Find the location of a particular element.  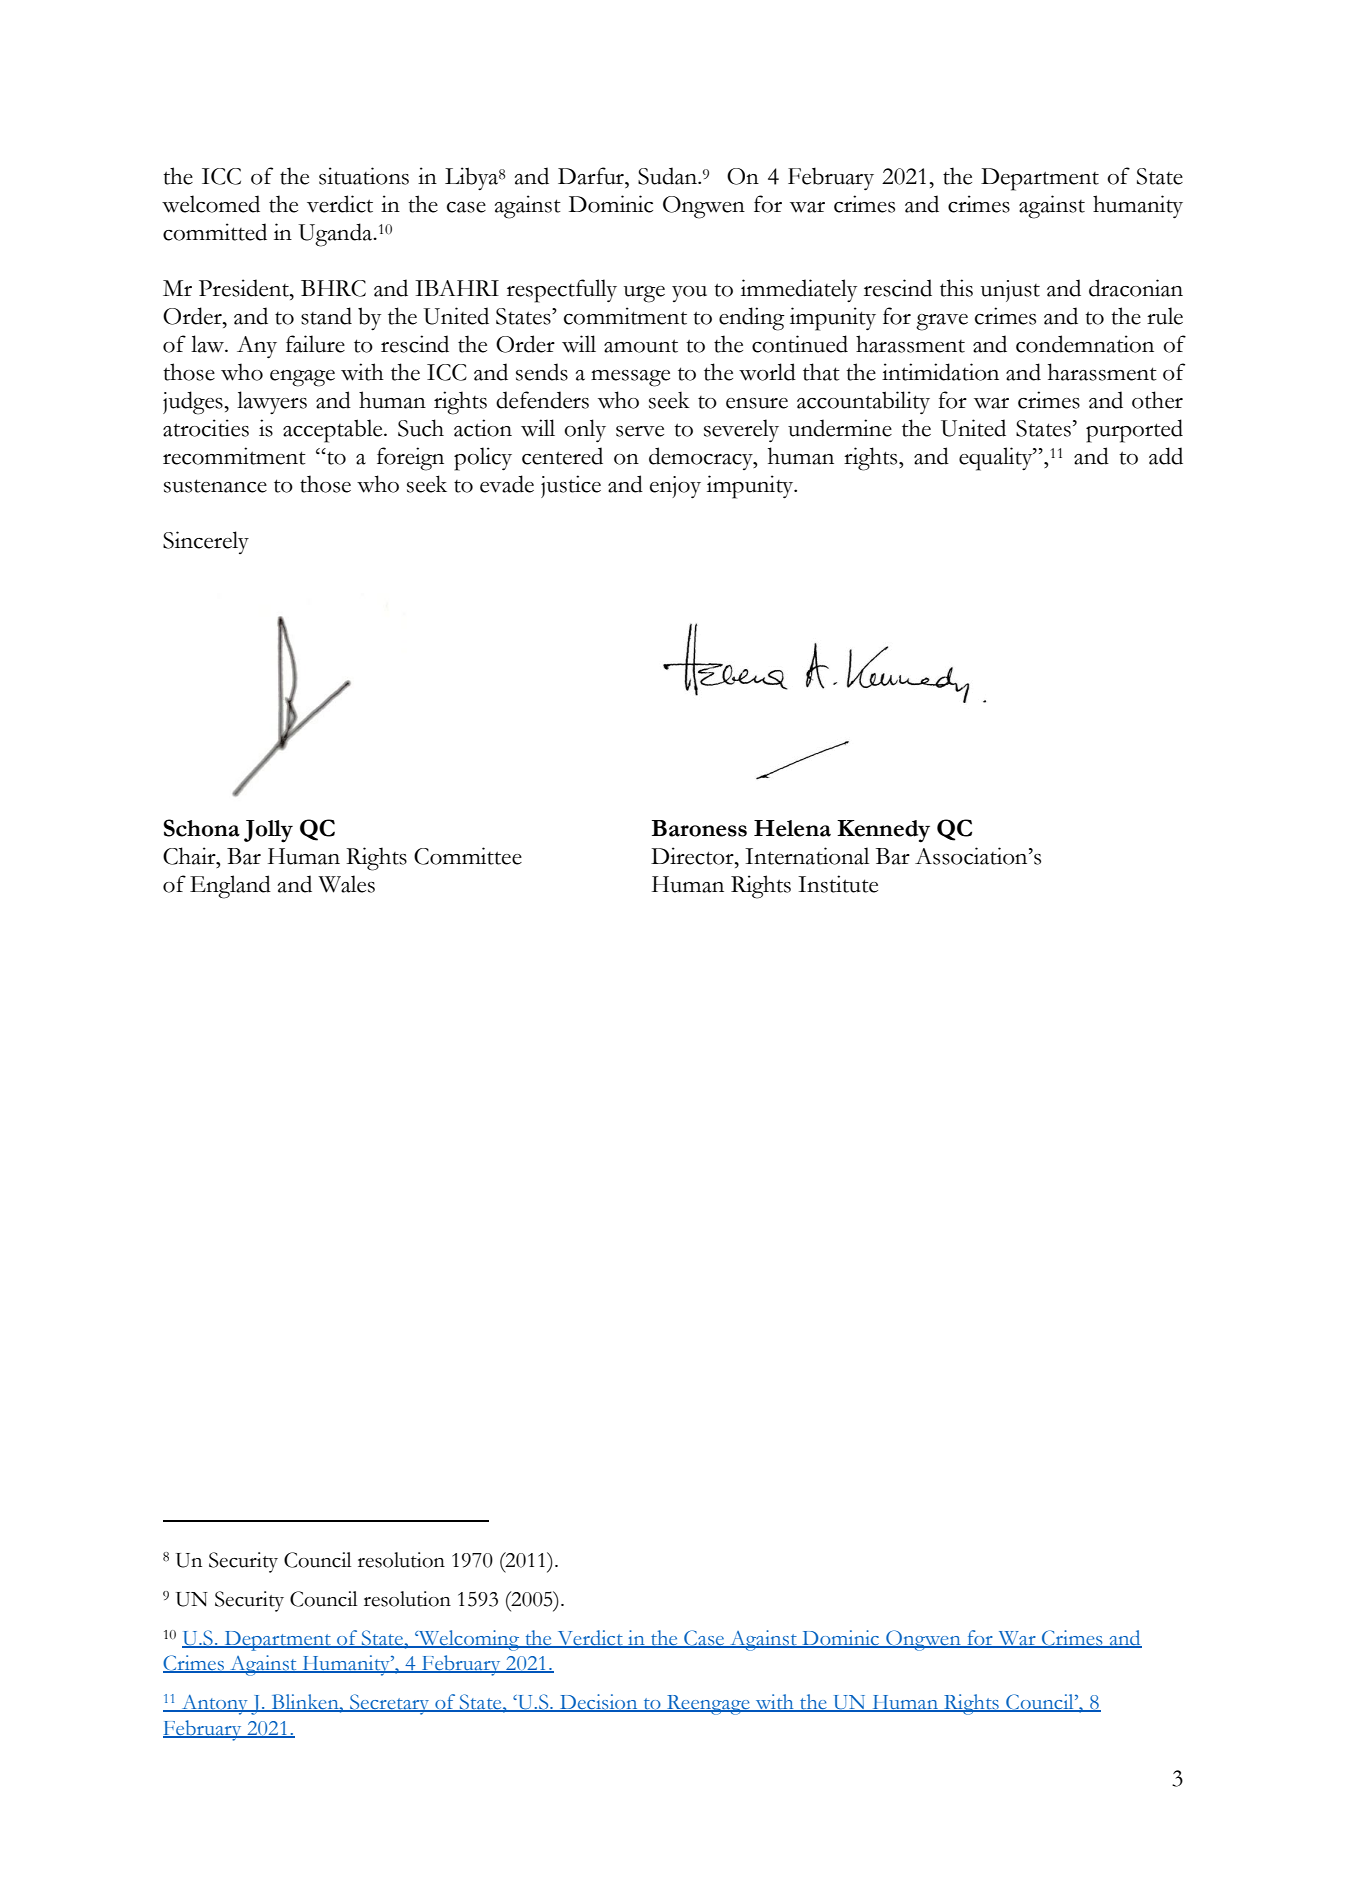

unjust is located at coordinates (1010, 291).
